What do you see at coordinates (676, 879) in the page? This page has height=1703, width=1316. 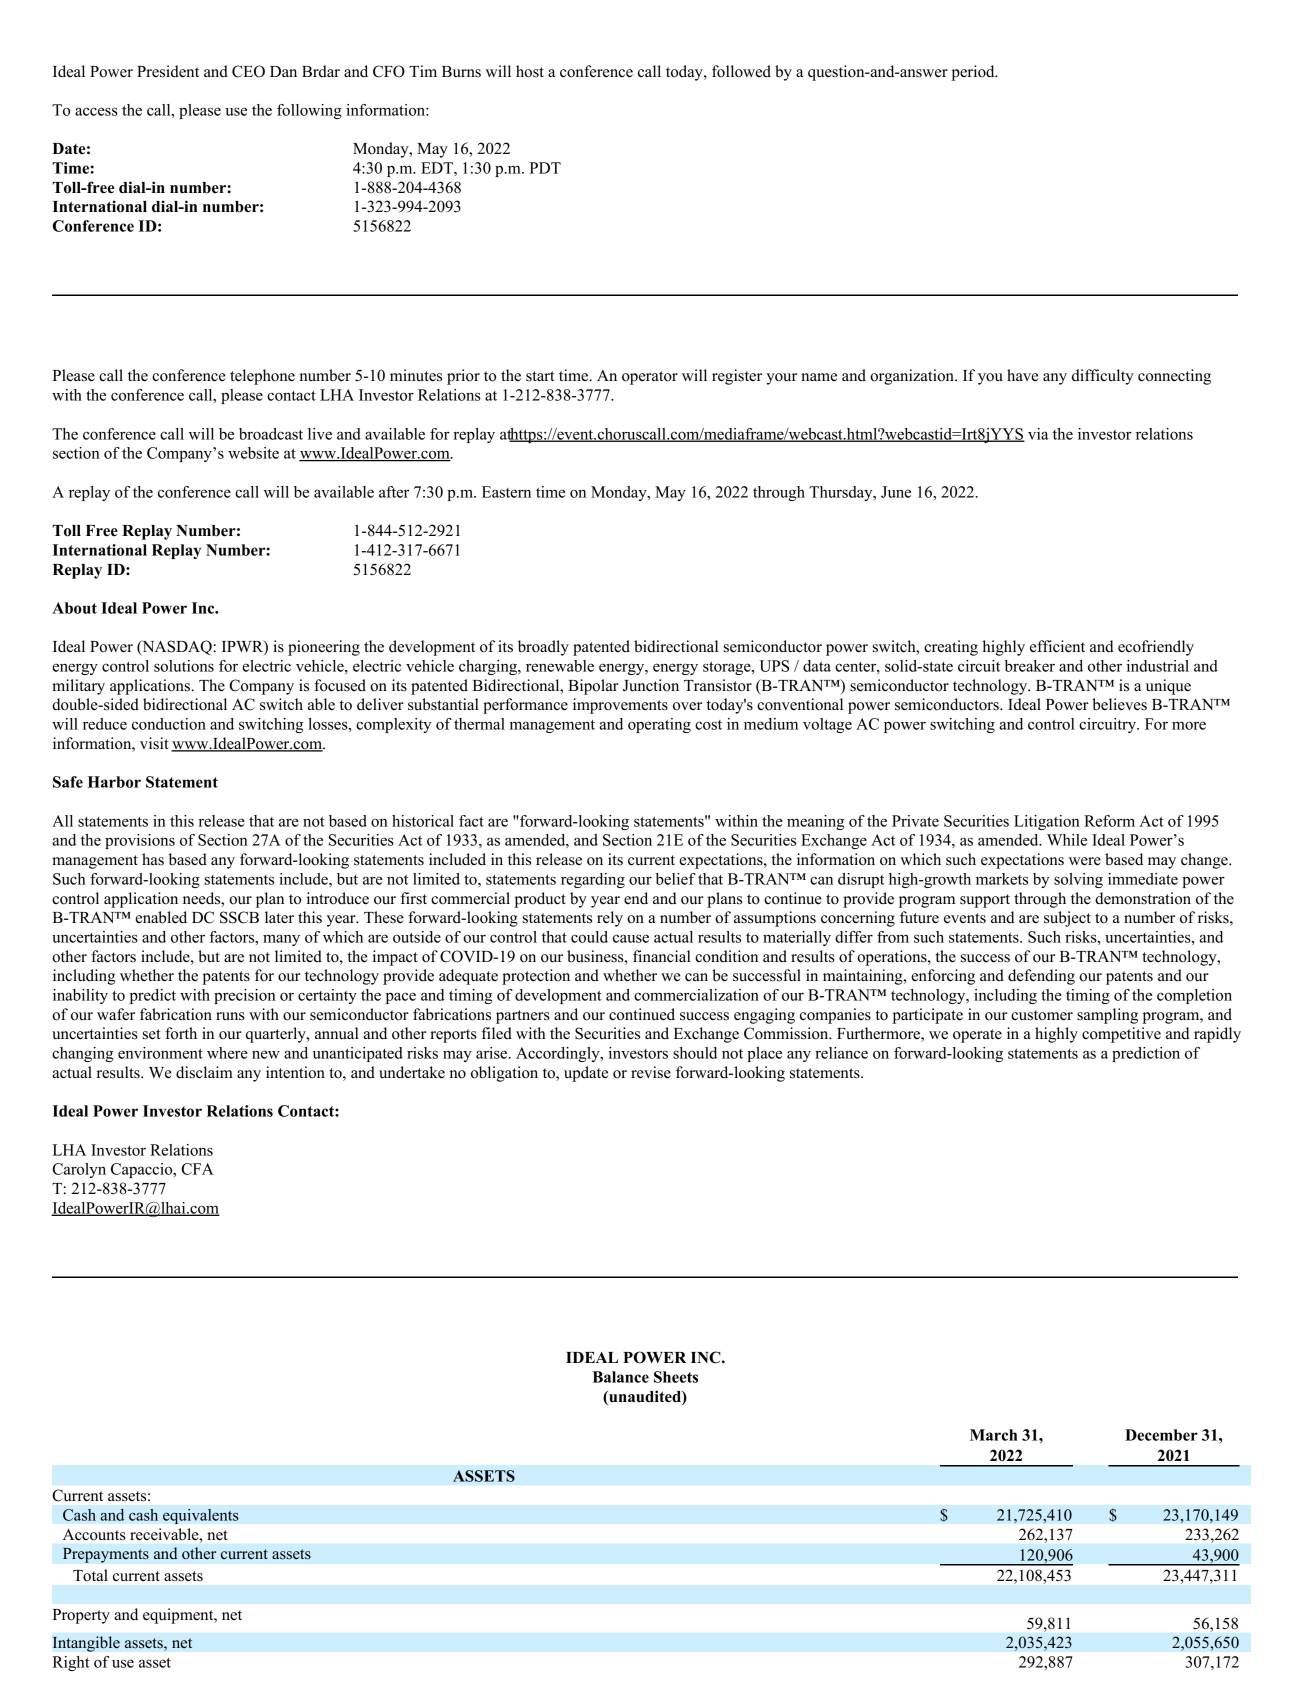 I see `belief` at bounding box center [676, 879].
